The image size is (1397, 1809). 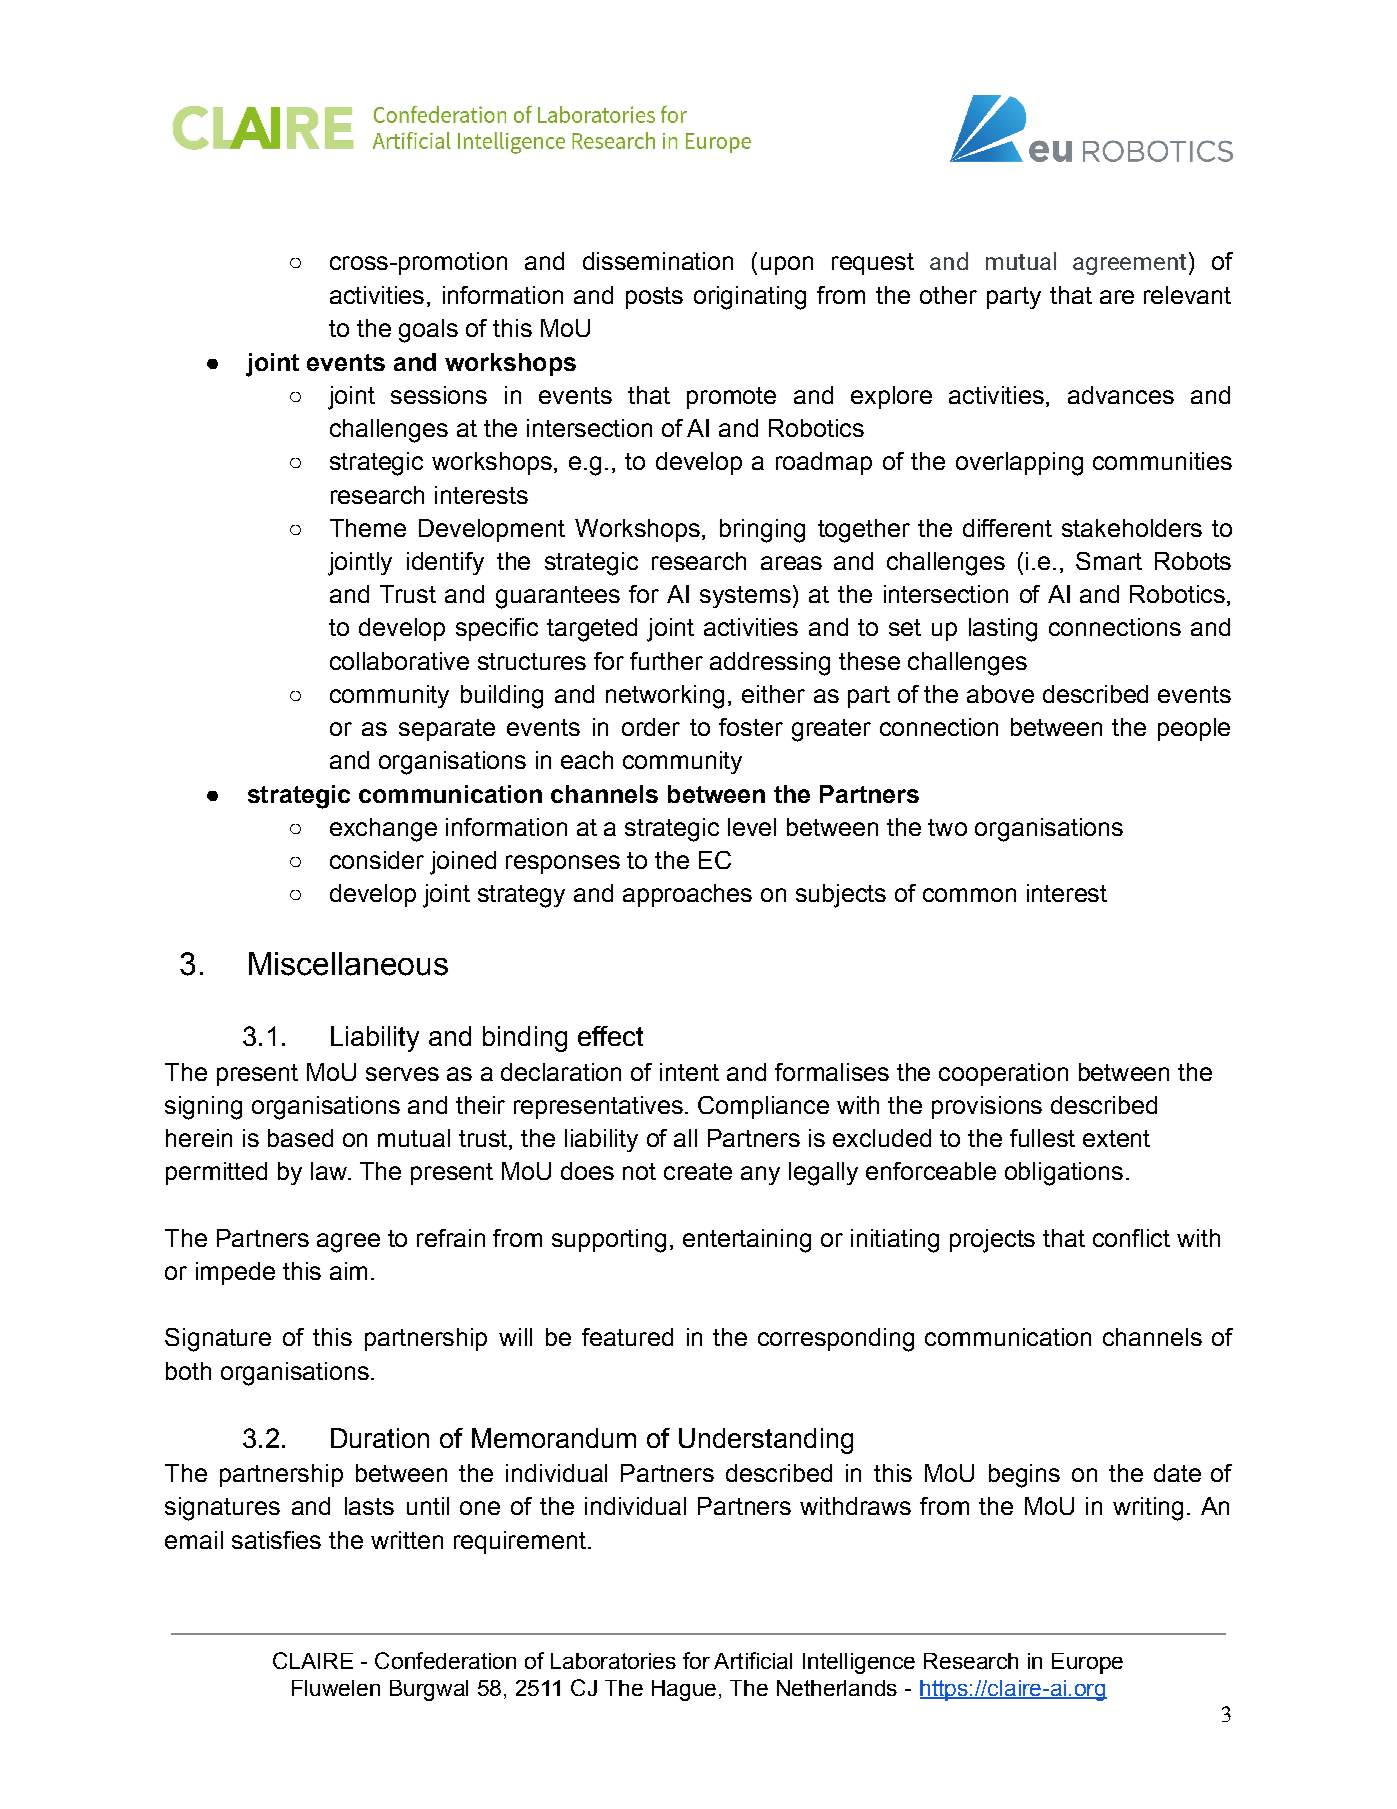 I want to click on posts, so click(x=654, y=298).
